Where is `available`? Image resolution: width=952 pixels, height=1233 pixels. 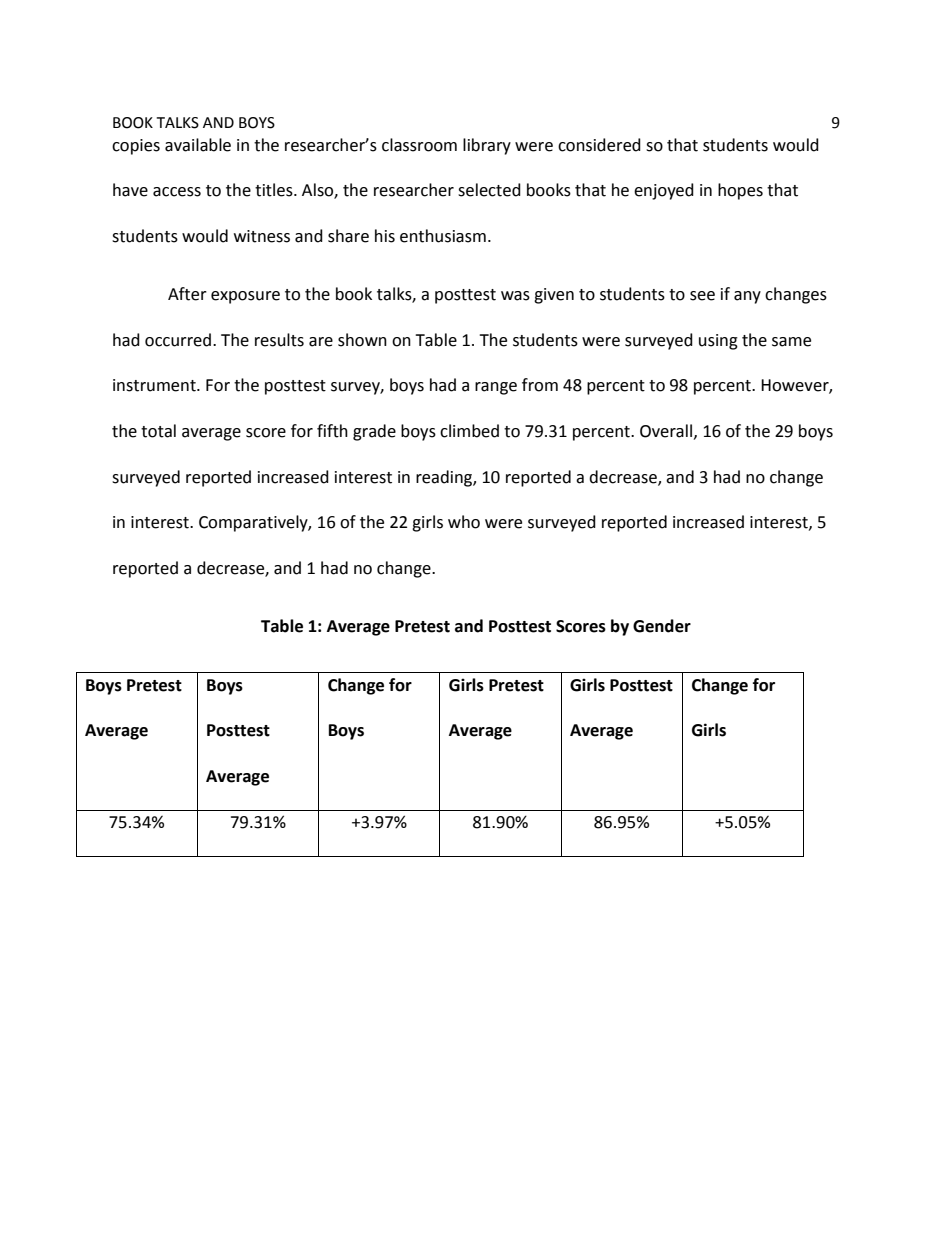
available is located at coordinates (198, 145).
